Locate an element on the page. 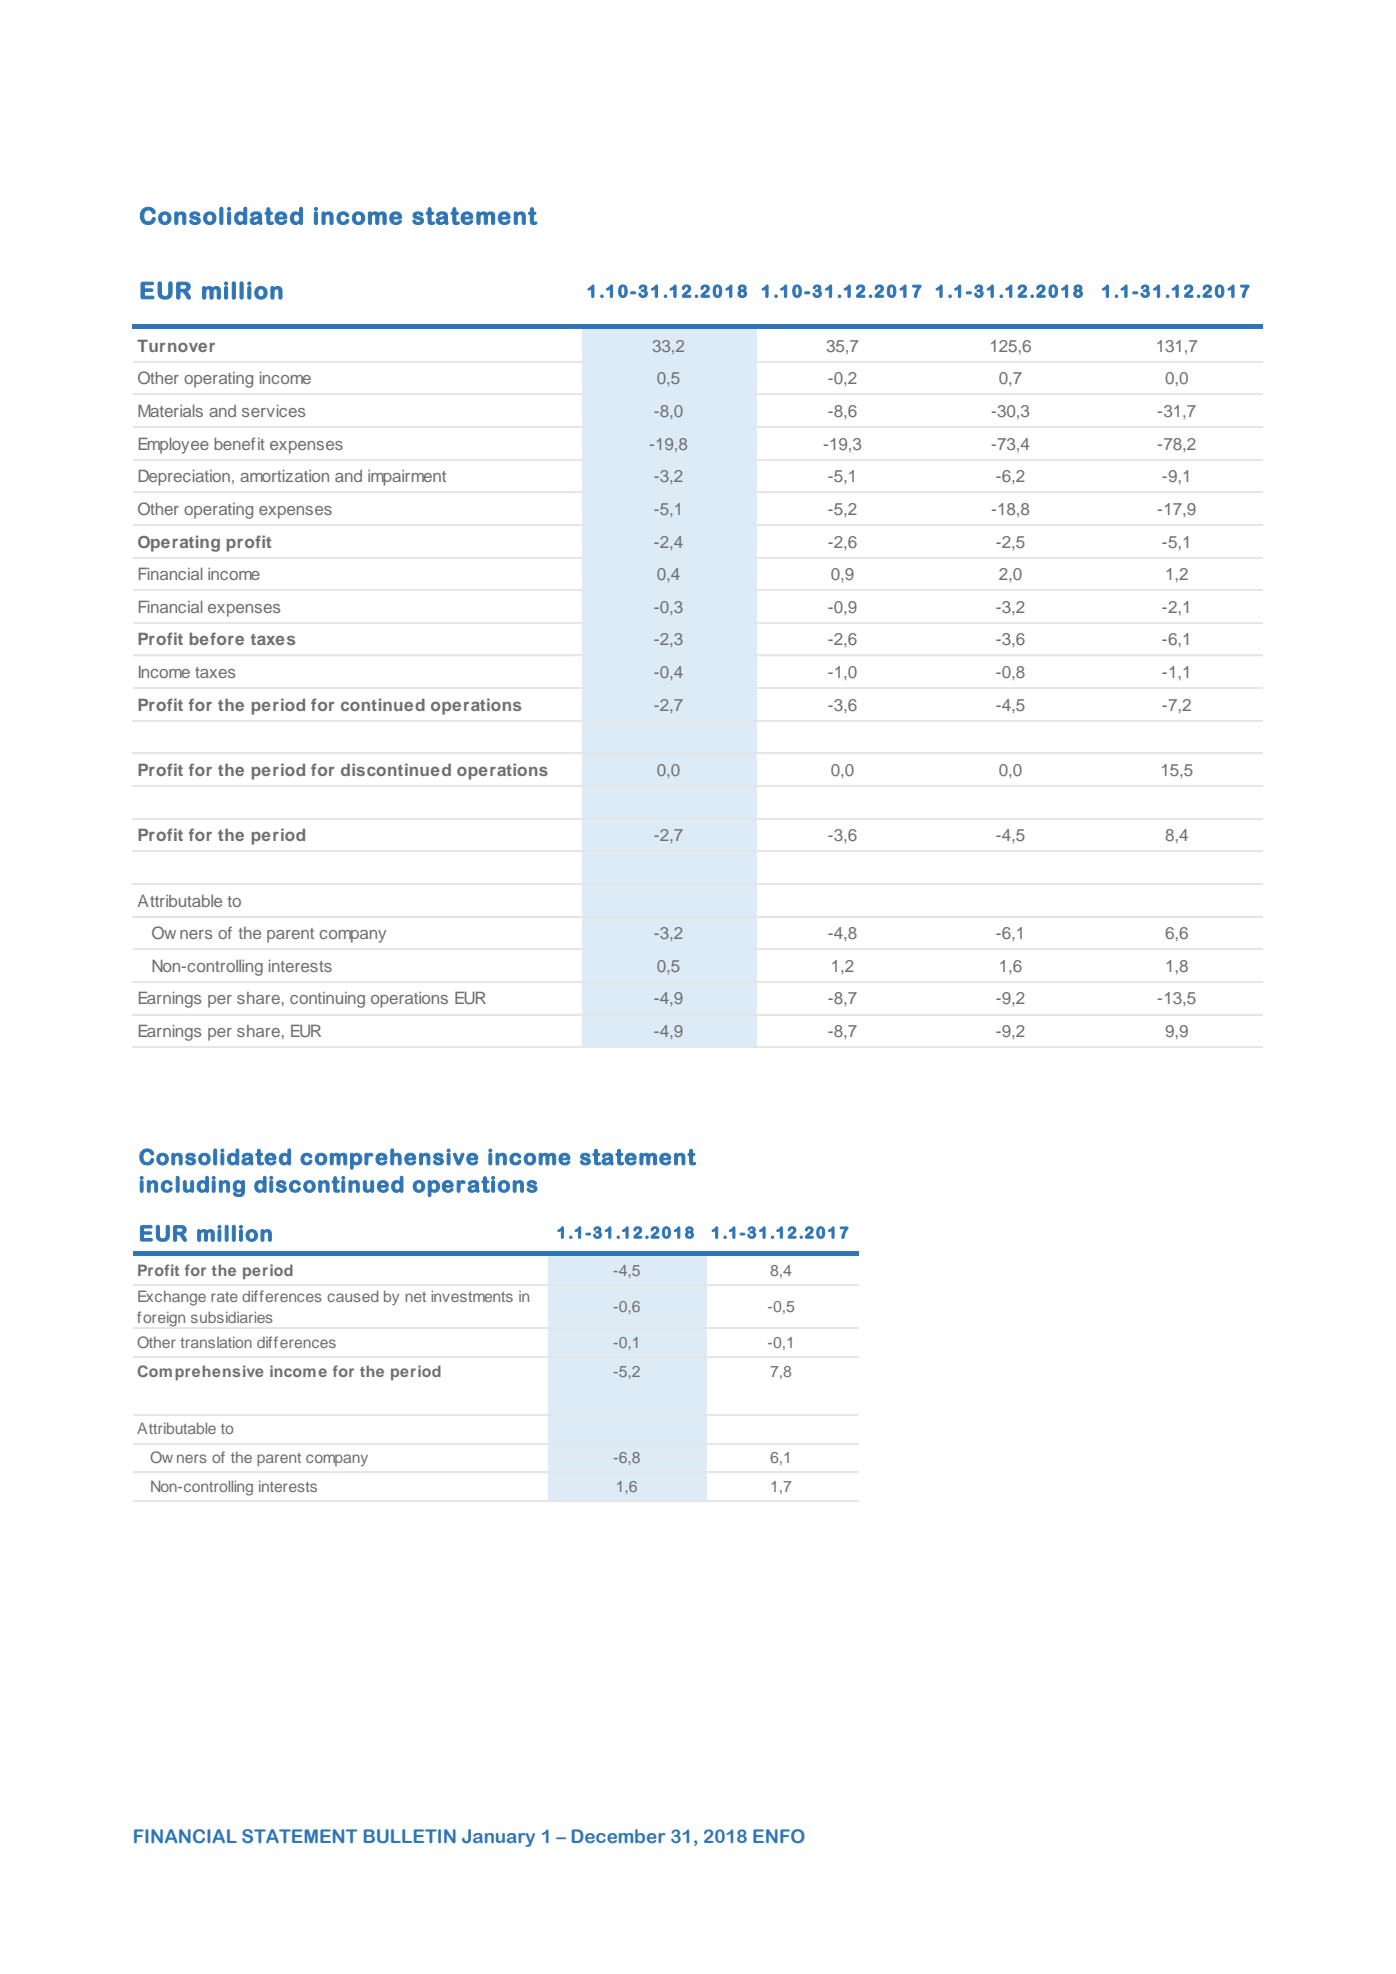 The width and height of the image is (1396, 1974). before is located at coordinates (216, 638).
